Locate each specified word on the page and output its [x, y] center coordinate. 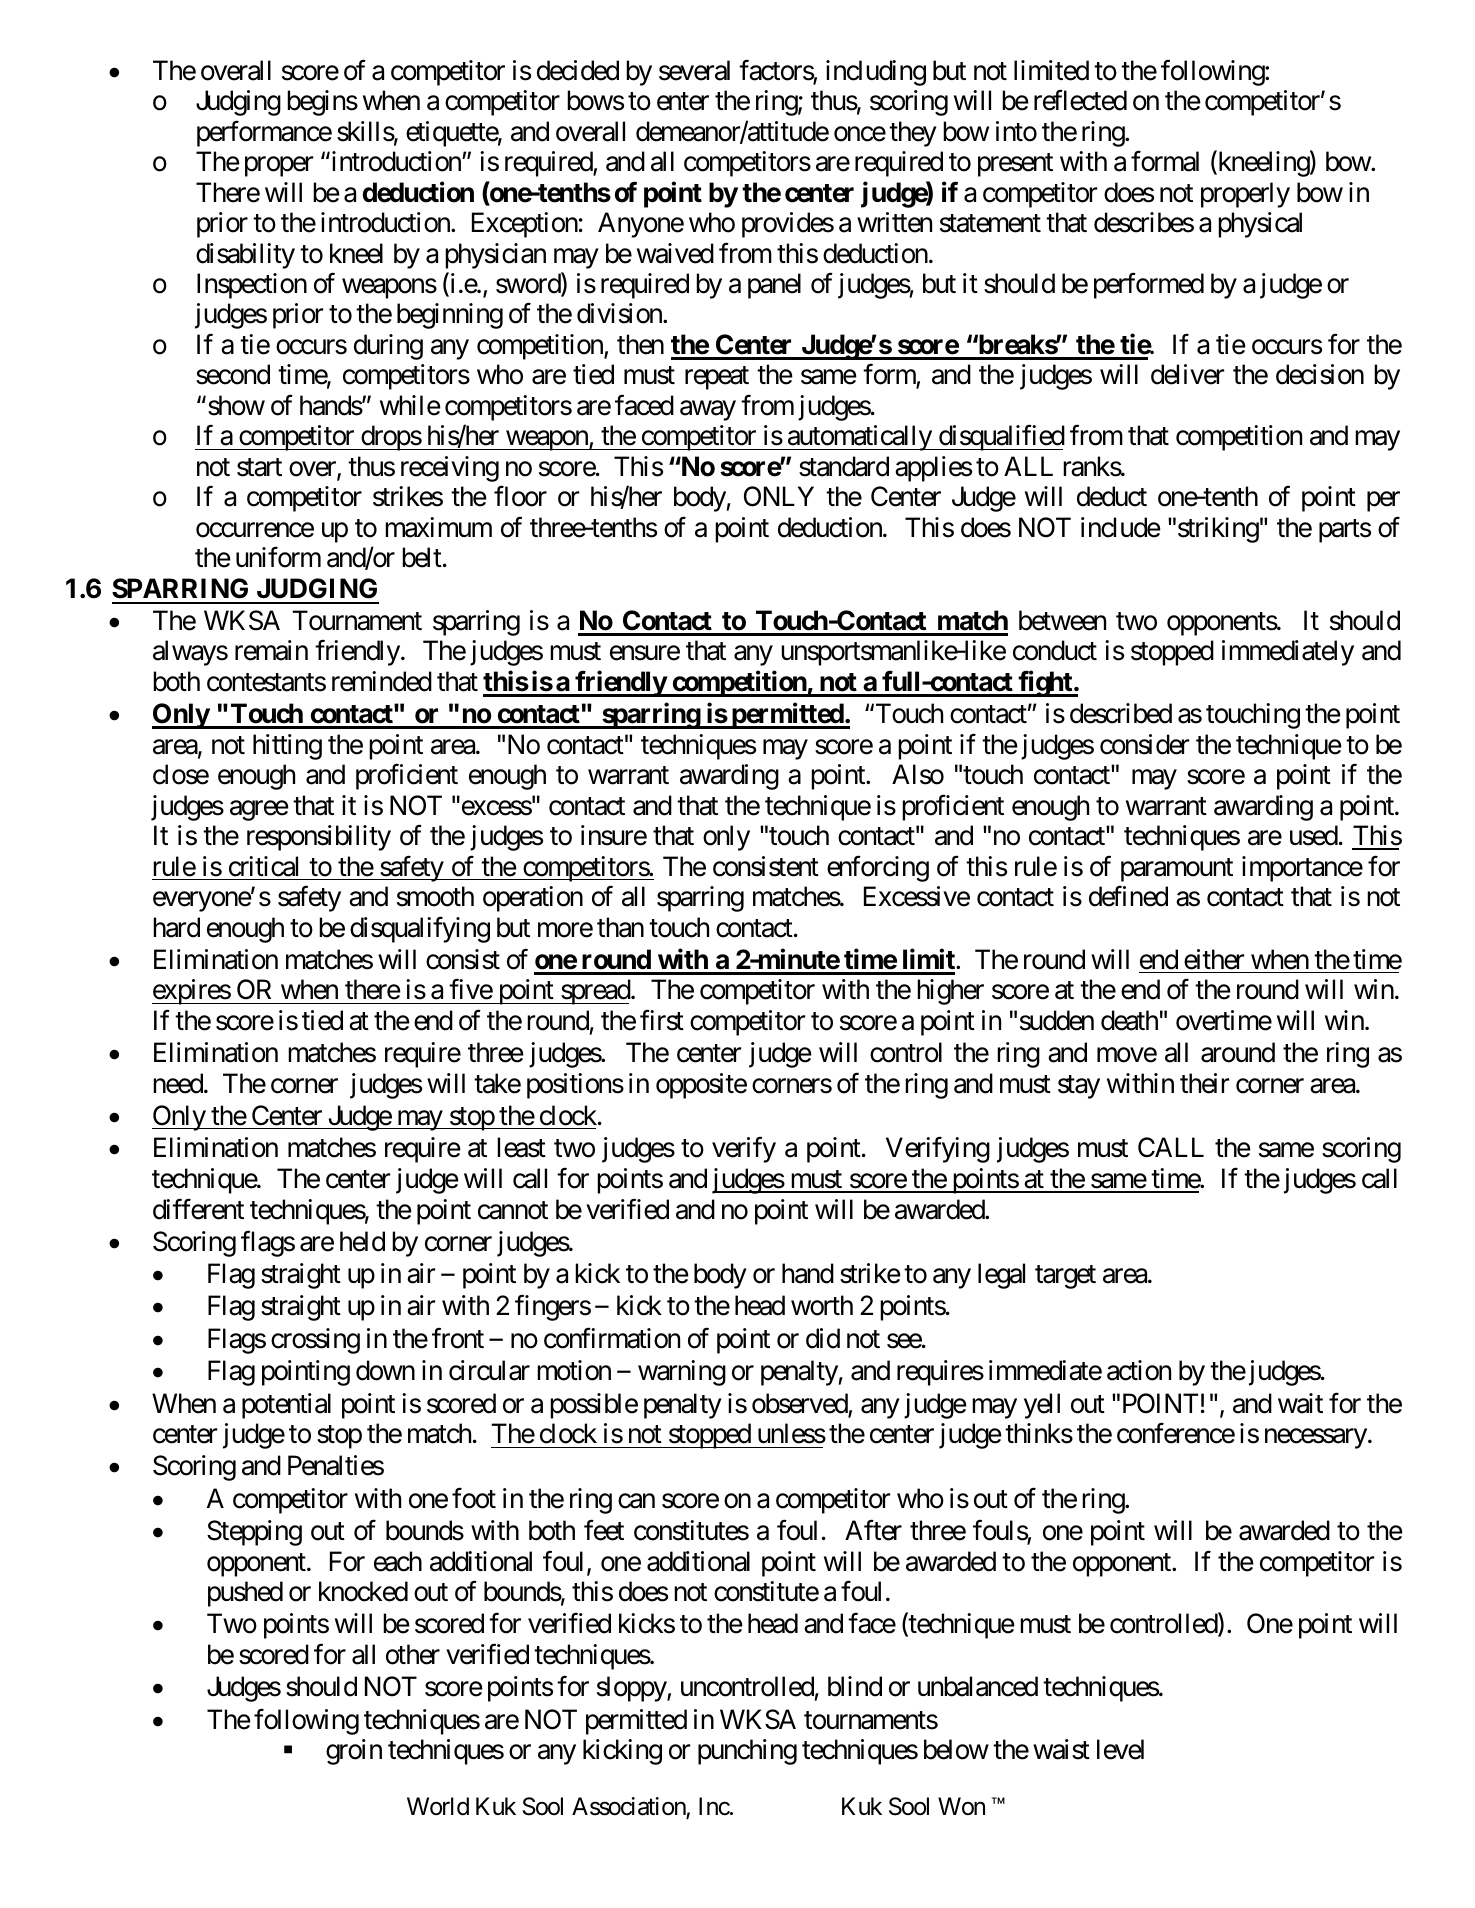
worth [822, 1305]
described [1121, 713]
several [694, 70]
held [362, 1241]
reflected [1080, 100]
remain [271, 650]
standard [844, 466]
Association [629, 1807]
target [1065, 1277]
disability [245, 256]
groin [354, 1752]
